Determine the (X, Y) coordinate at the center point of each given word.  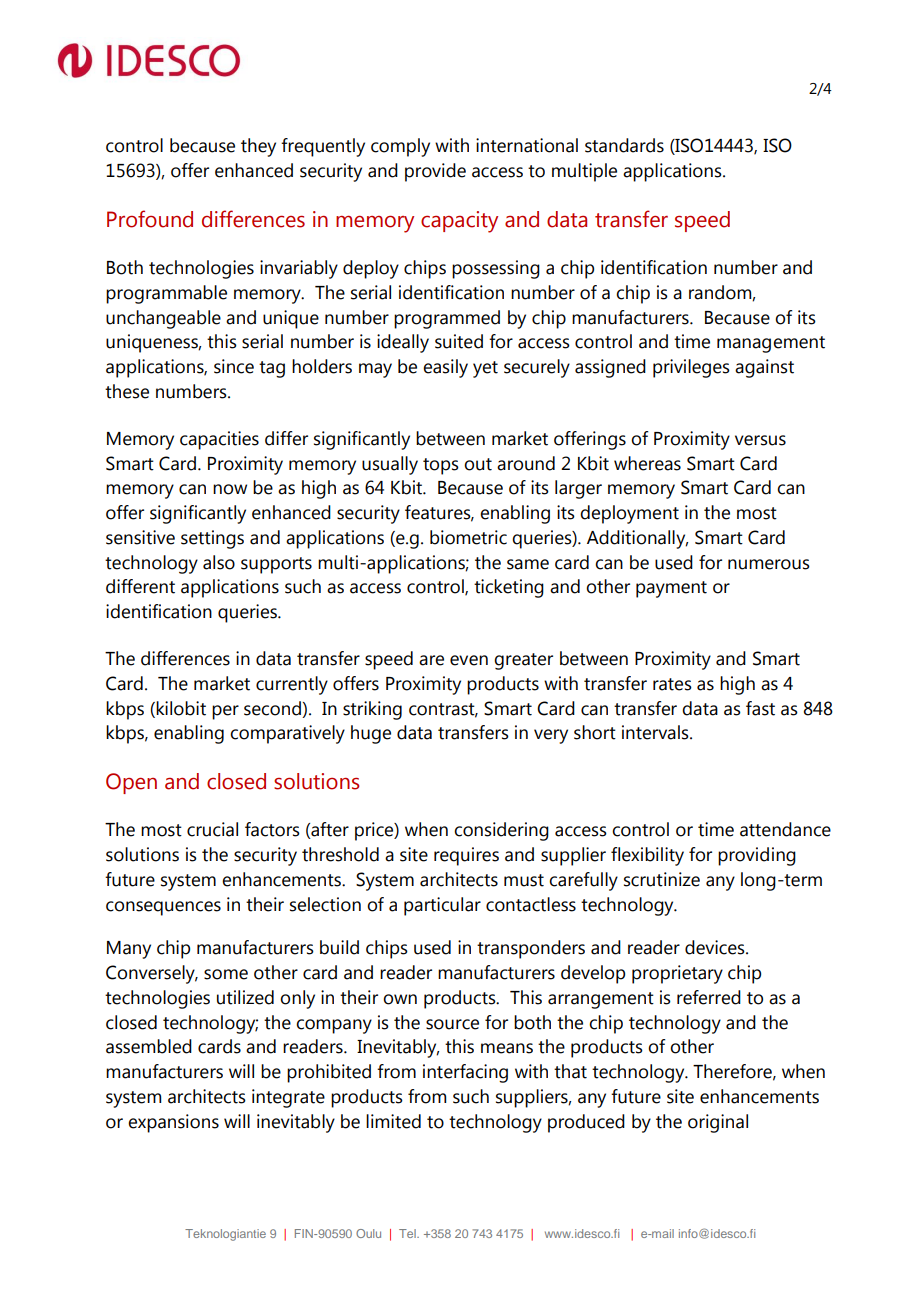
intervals (656, 732)
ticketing (509, 588)
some (226, 974)
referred (709, 997)
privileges (691, 368)
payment (671, 589)
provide (435, 172)
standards (624, 145)
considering (501, 831)
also (219, 562)
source (452, 1024)
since (234, 366)
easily (445, 368)
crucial (212, 829)
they (258, 147)
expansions (173, 1123)
